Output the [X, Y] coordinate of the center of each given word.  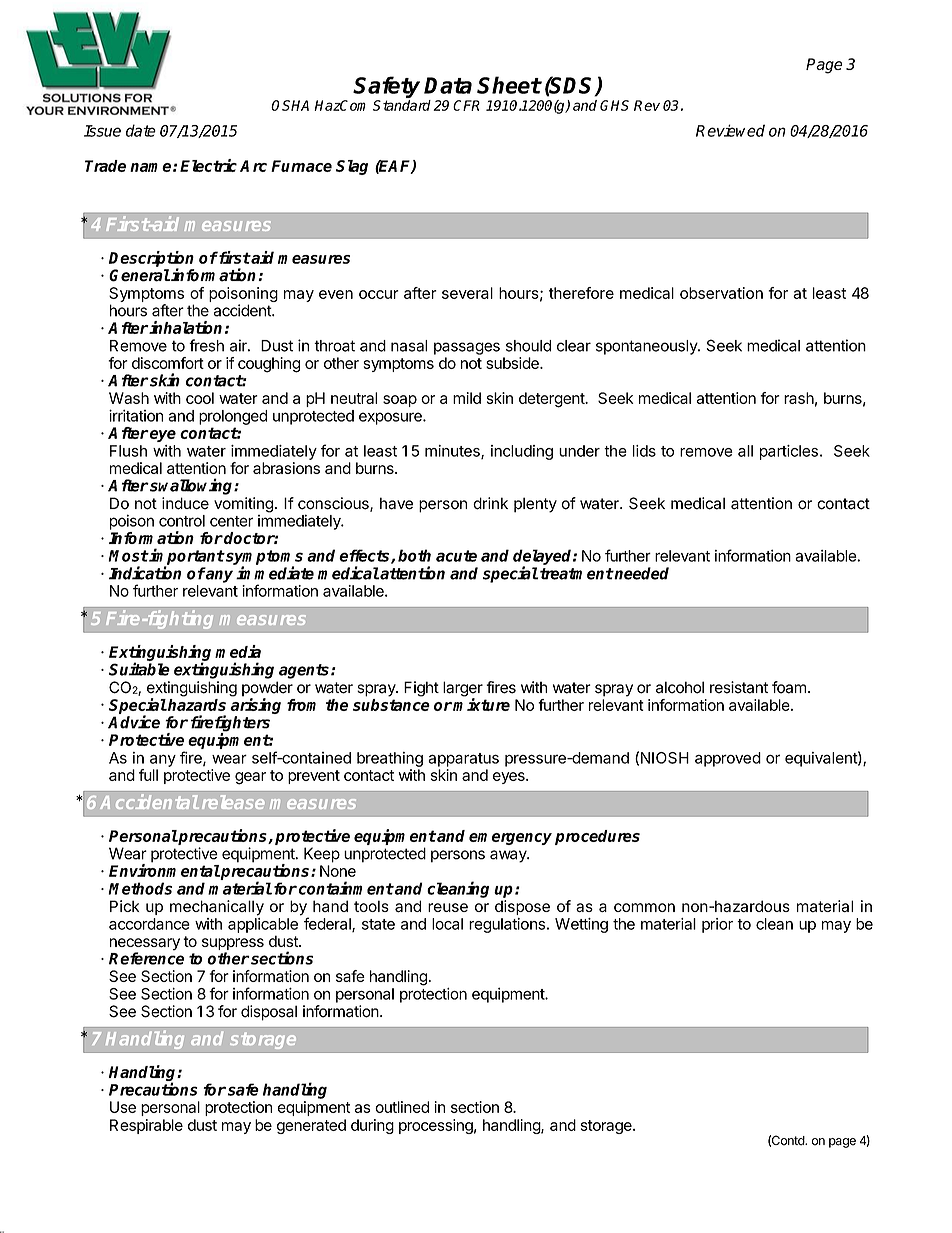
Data [448, 85]
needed [641, 573]
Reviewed [730, 130]
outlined [402, 1107]
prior [717, 925]
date [141, 130]
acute [456, 556]
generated [311, 1126]
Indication [145, 573]
